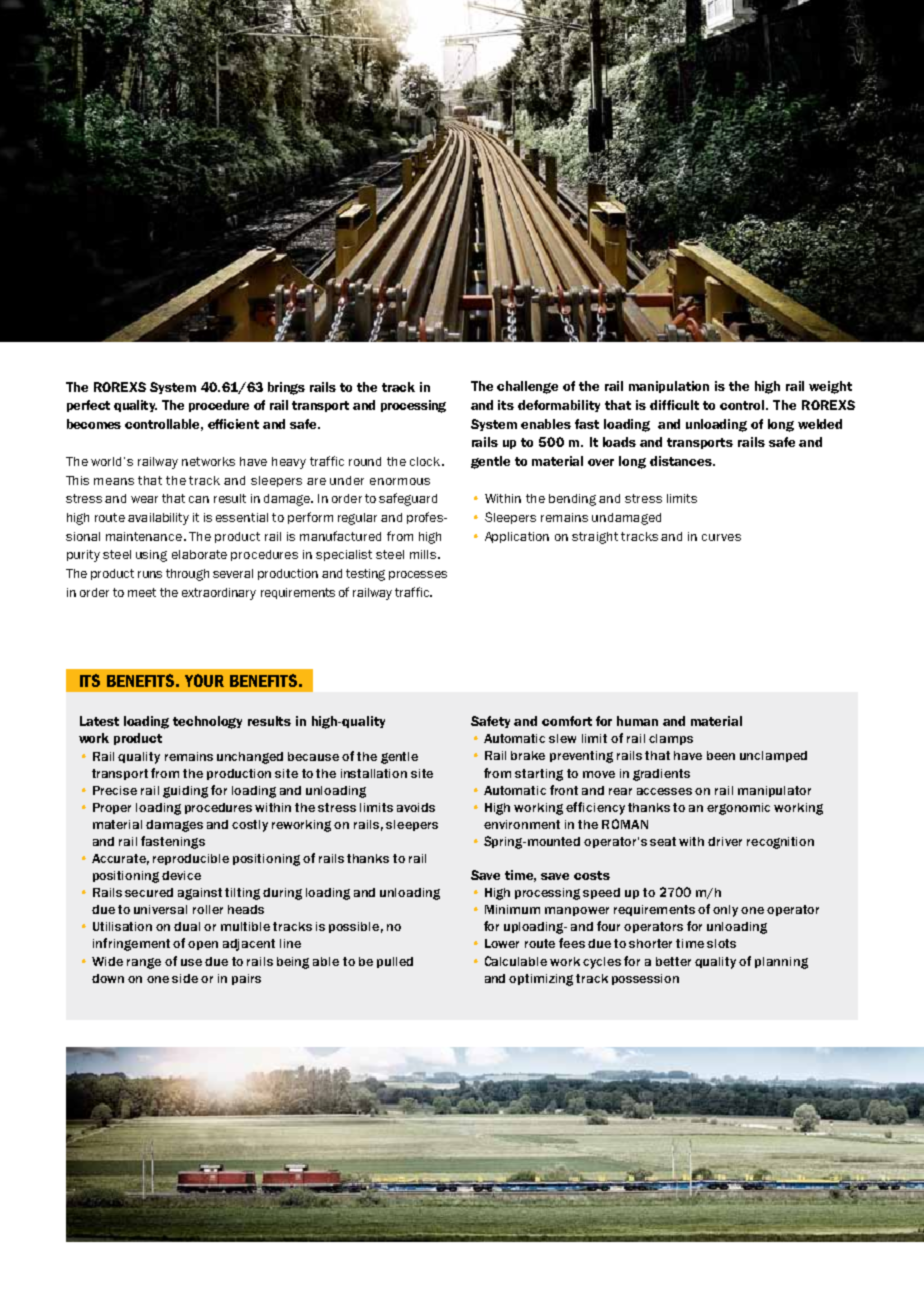 The height and width of the page is (1308, 924). I want to click on manipulator, so click(774, 791).
